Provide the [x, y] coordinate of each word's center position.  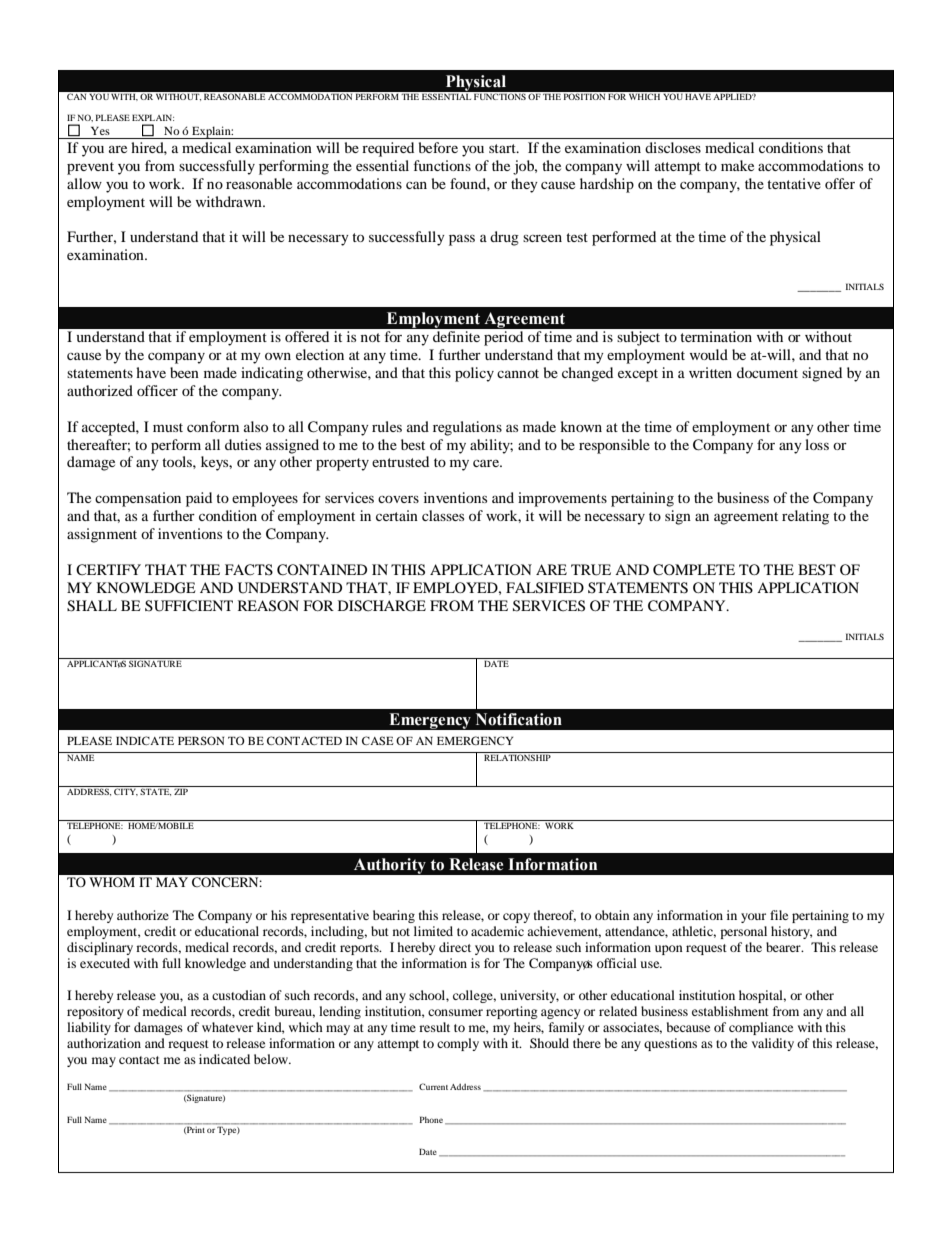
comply [458, 1044]
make [737, 165]
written [710, 372]
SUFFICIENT [189, 606]
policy [474, 374]
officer [157, 390]
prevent [90, 168]
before [438, 147]
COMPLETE [694, 570]
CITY [126, 791]
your [753, 918]
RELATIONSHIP [517, 757]
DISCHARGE [382, 606]
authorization [104, 1043]
